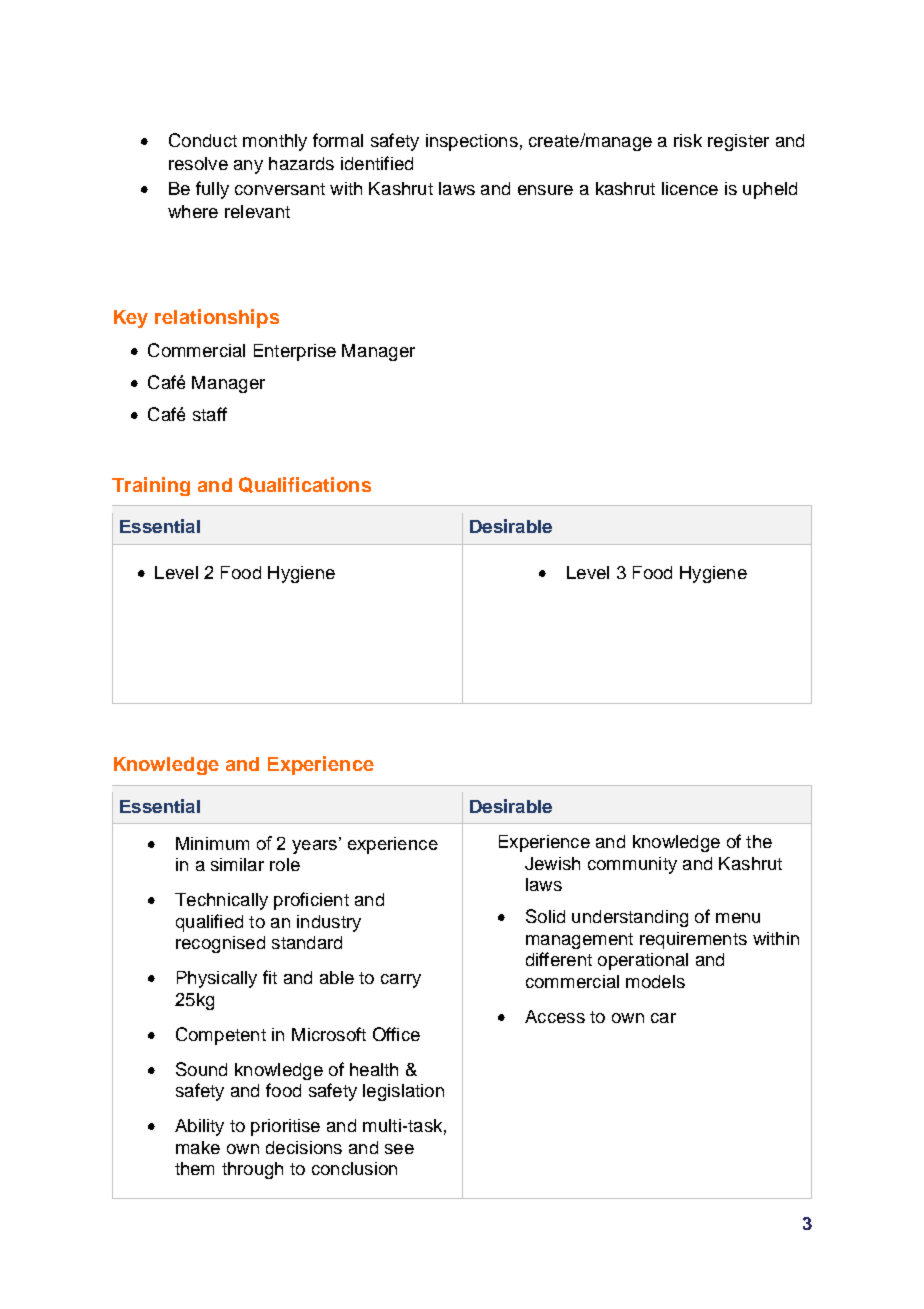 This page has width=924, height=1309. Describe the element at coordinates (472, 142) in the page. I see `inspections` at that location.
